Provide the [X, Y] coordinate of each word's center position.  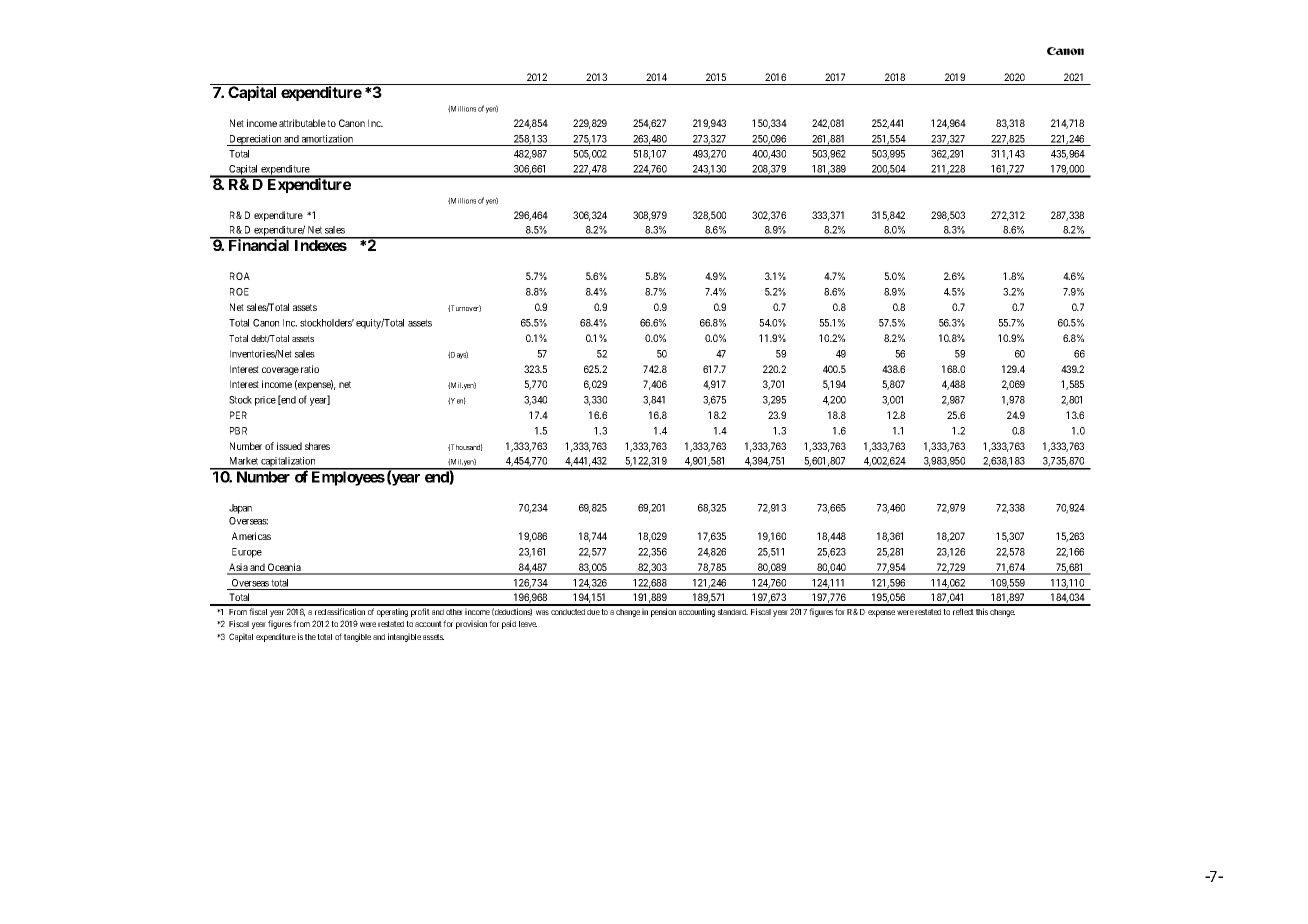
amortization [327, 139]
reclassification [340, 611]
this [982, 611]
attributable [302, 123]
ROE [239, 292]
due [593, 612]
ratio [310, 369]
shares [317, 446]
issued [289, 446]
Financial [259, 244]
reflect [963, 611]
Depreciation [255, 140]
